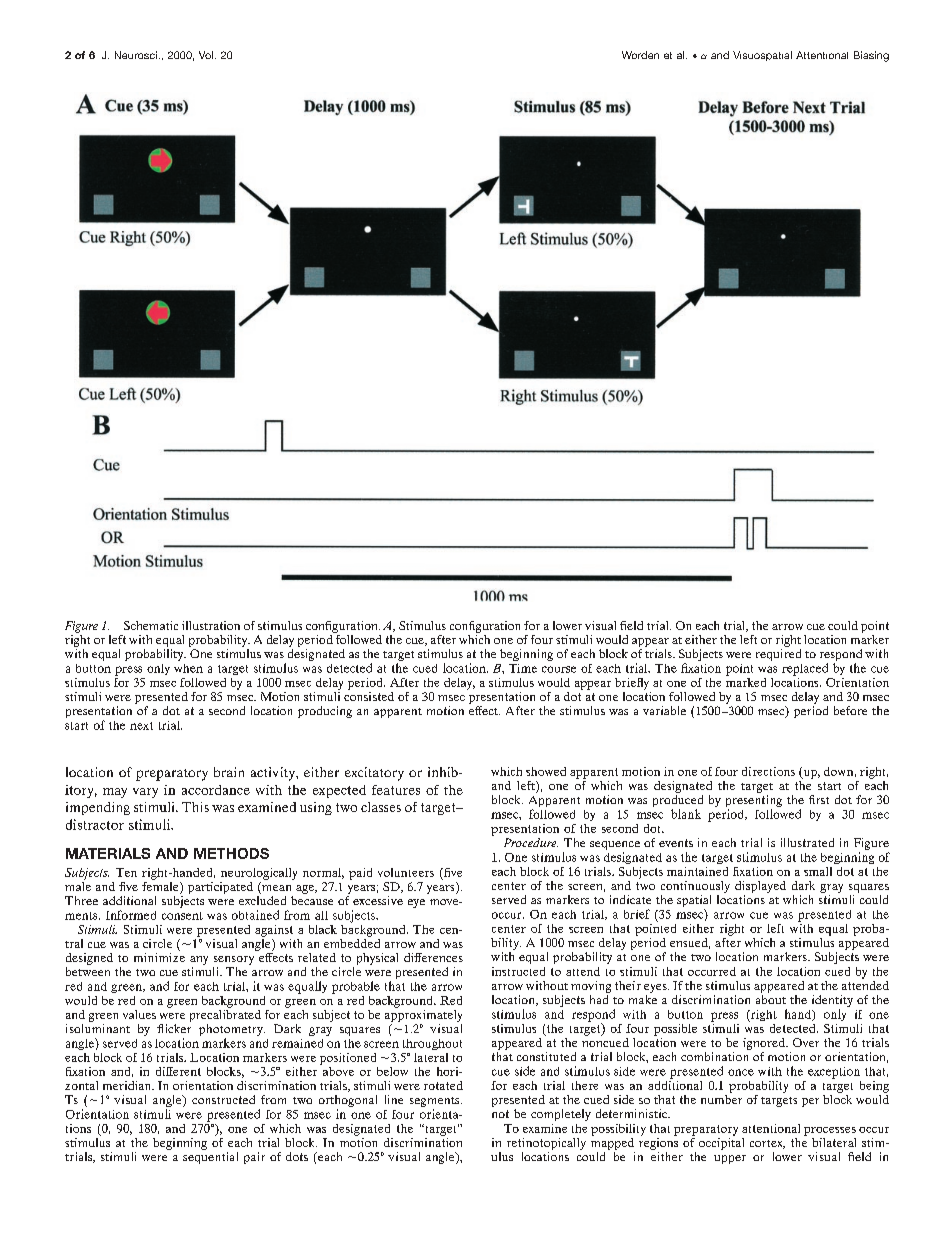 The height and width of the image is (1237, 952). Describe the element at coordinates (830, 1131) in the image. I see `processes` at that location.
